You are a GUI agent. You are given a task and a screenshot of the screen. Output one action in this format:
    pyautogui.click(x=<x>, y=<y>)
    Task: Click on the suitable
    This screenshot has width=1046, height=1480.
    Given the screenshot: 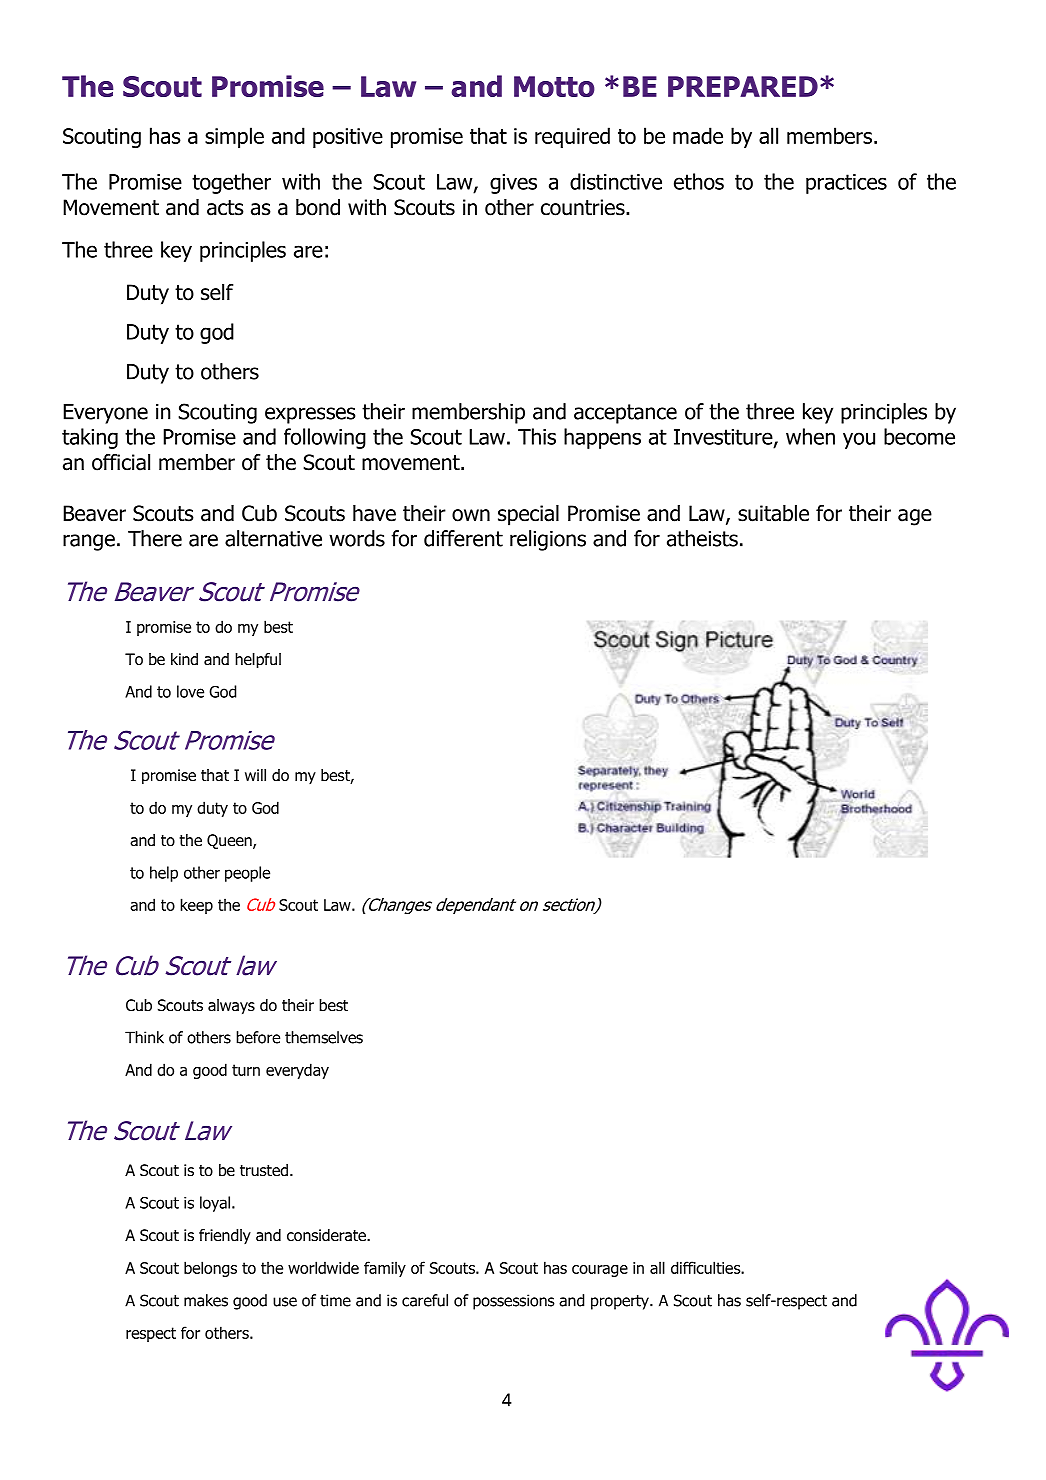 What is the action you would take?
    pyautogui.click(x=773, y=513)
